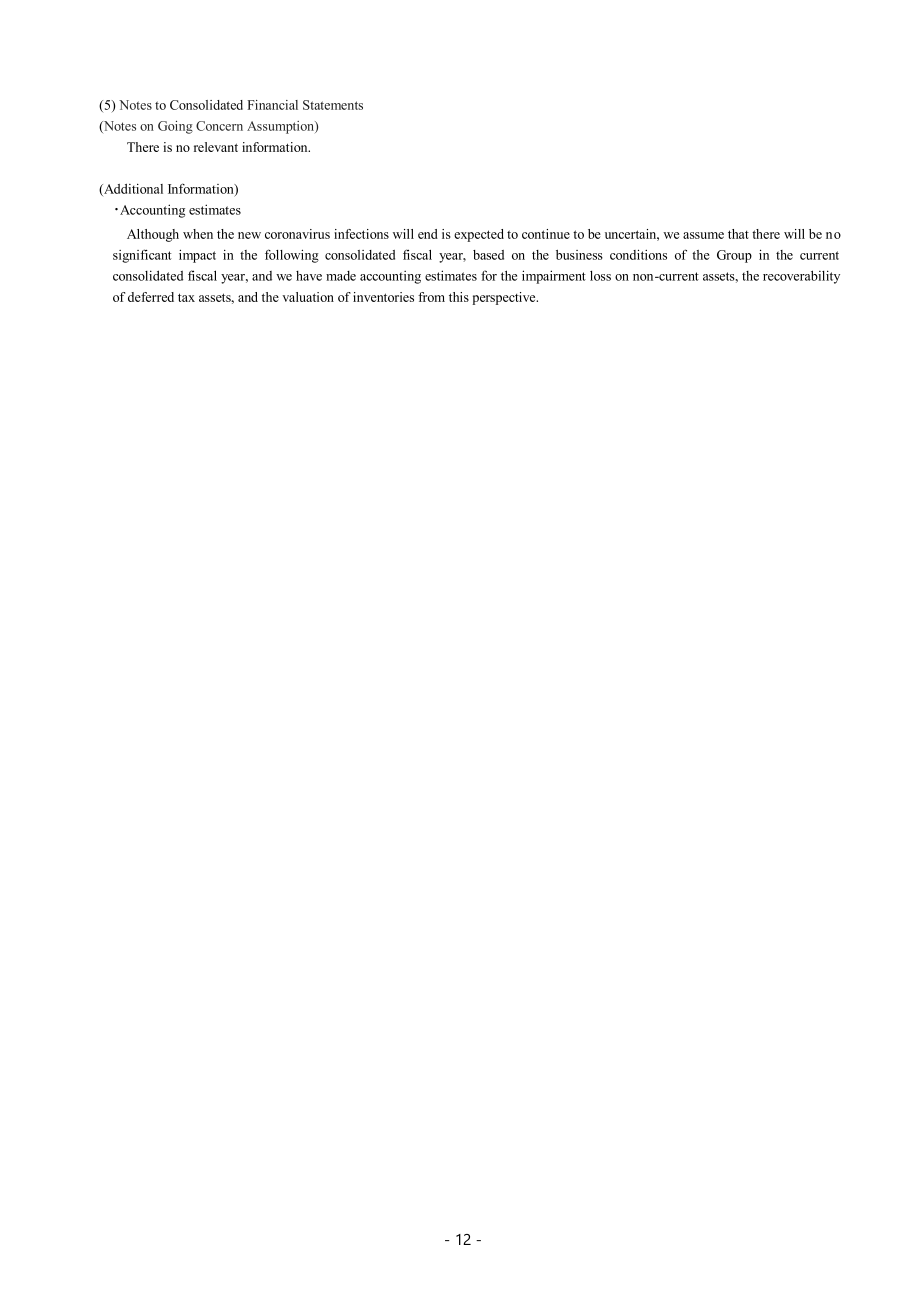 This screenshot has height=1308, width=924. Describe the element at coordinates (333, 105) in the screenshot. I see `Statements` at that location.
